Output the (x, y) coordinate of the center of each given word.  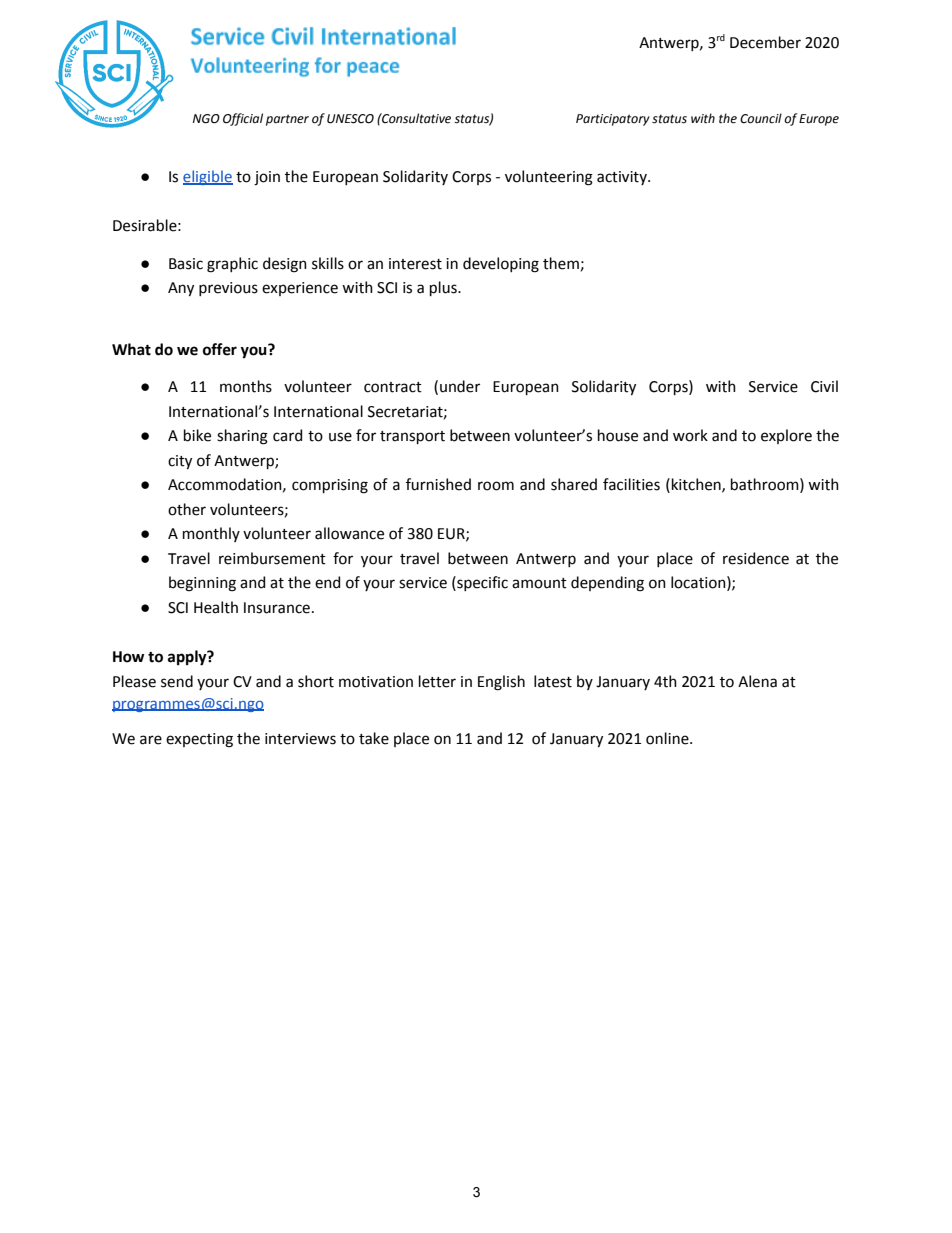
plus (444, 288)
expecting (199, 740)
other (187, 509)
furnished (438, 484)
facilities (631, 484)
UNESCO (350, 119)
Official (243, 119)
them (562, 264)
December (765, 42)
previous (228, 289)
